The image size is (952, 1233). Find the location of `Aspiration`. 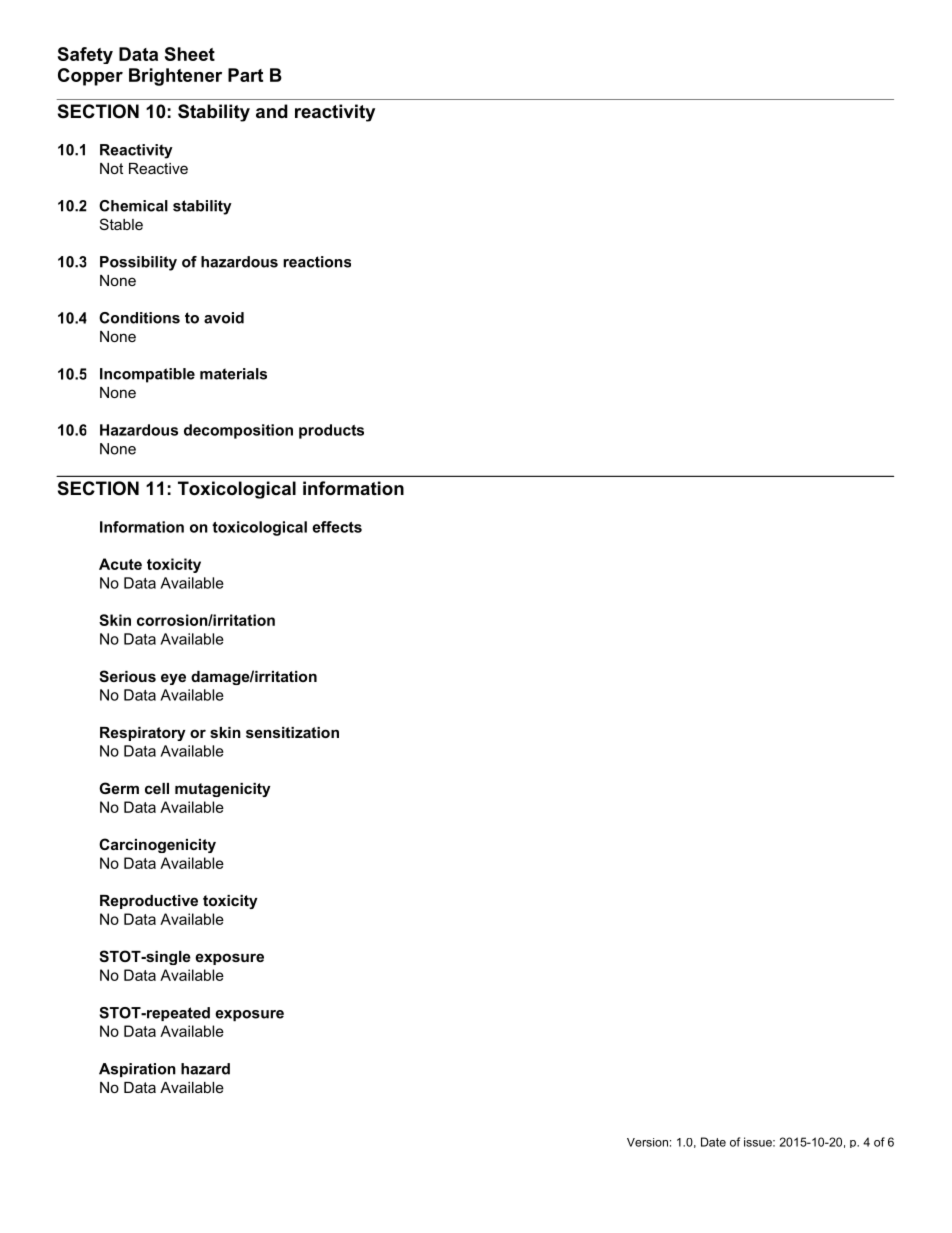

Aspiration is located at coordinates (137, 1070).
